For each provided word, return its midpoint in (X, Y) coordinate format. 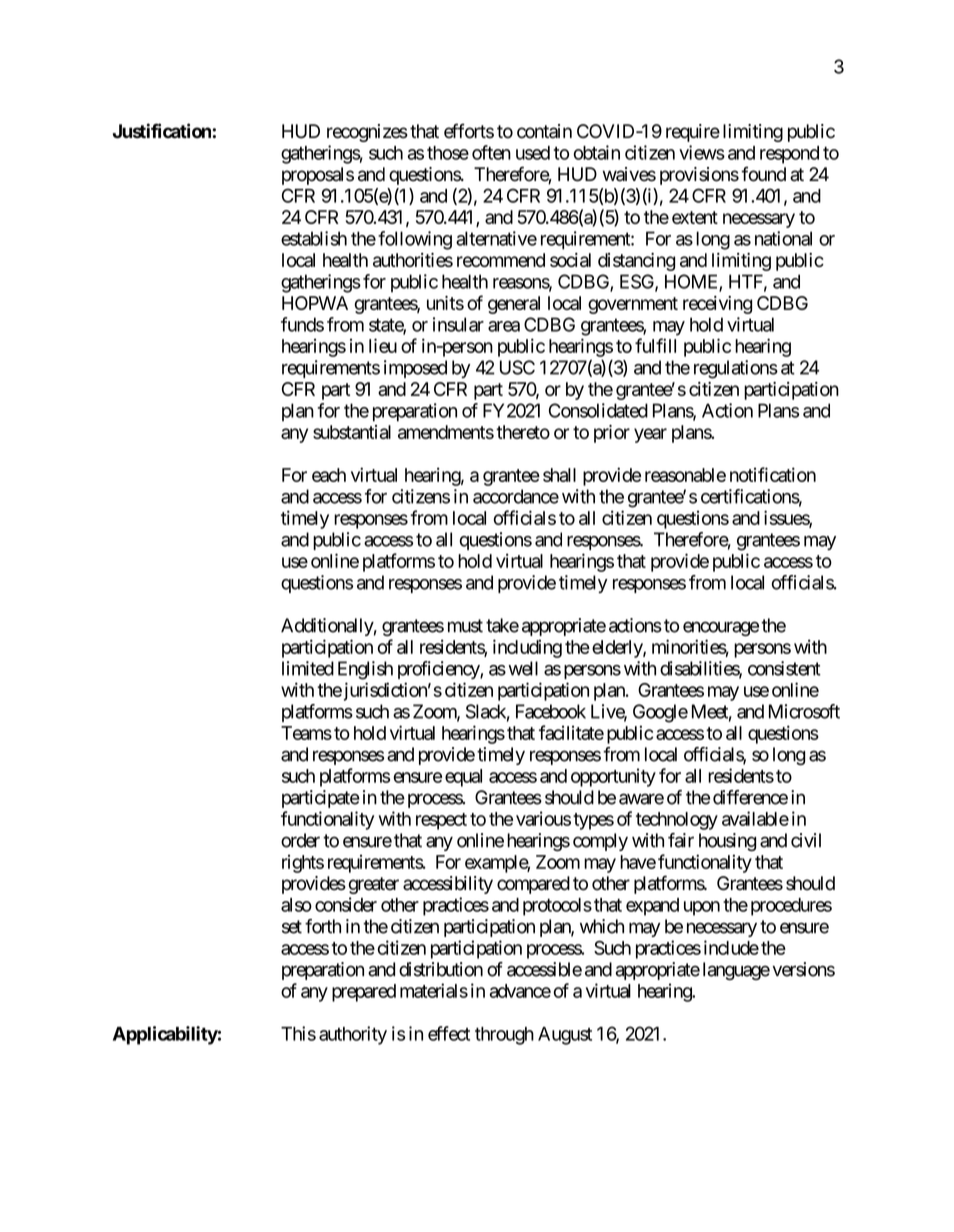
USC (517, 367)
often (491, 152)
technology (677, 821)
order (300, 840)
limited (308, 668)
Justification (162, 131)
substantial (352, 432)
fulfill (655, 345)
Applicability (165, 1035)
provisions (699, 176)
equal (463, 778)
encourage (721, 628)
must (465, 626)
